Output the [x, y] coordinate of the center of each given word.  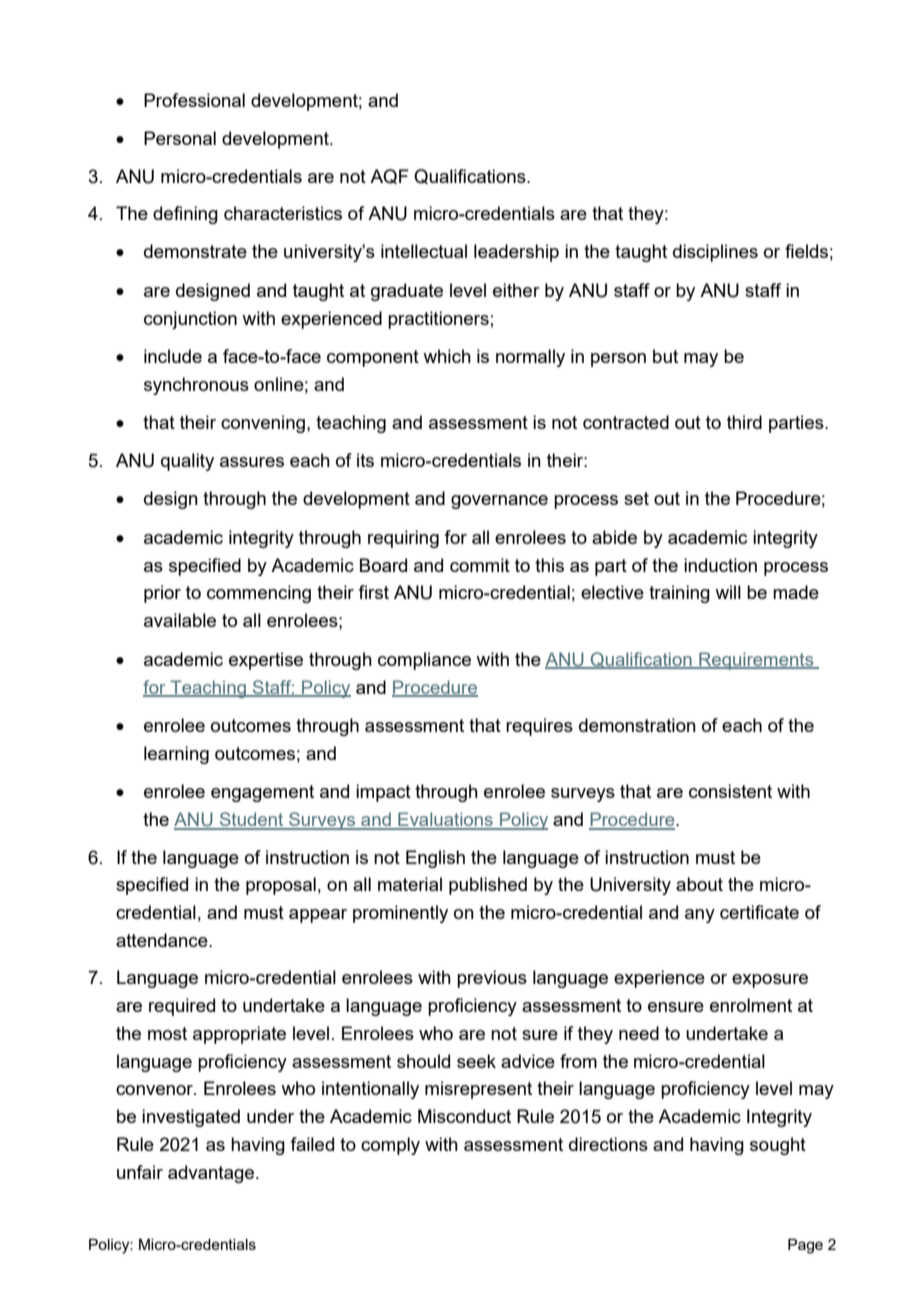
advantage [212, 1174]
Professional [194, 100]
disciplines [715, 253]
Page [805, 1246]
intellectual [424, 251]
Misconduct [464, 1116]
